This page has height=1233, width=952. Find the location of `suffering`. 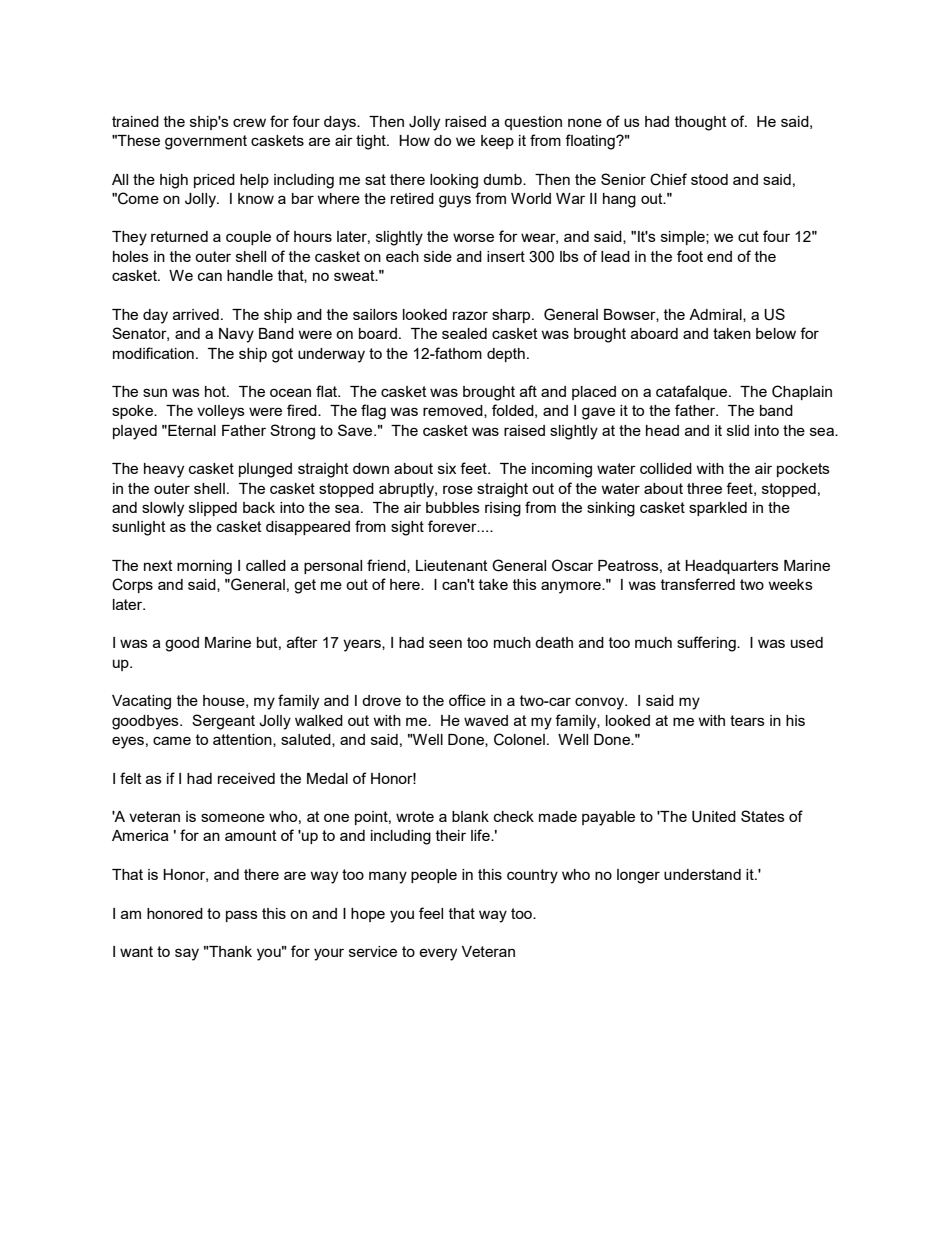

suffering is located at coordinates (707, 644).
